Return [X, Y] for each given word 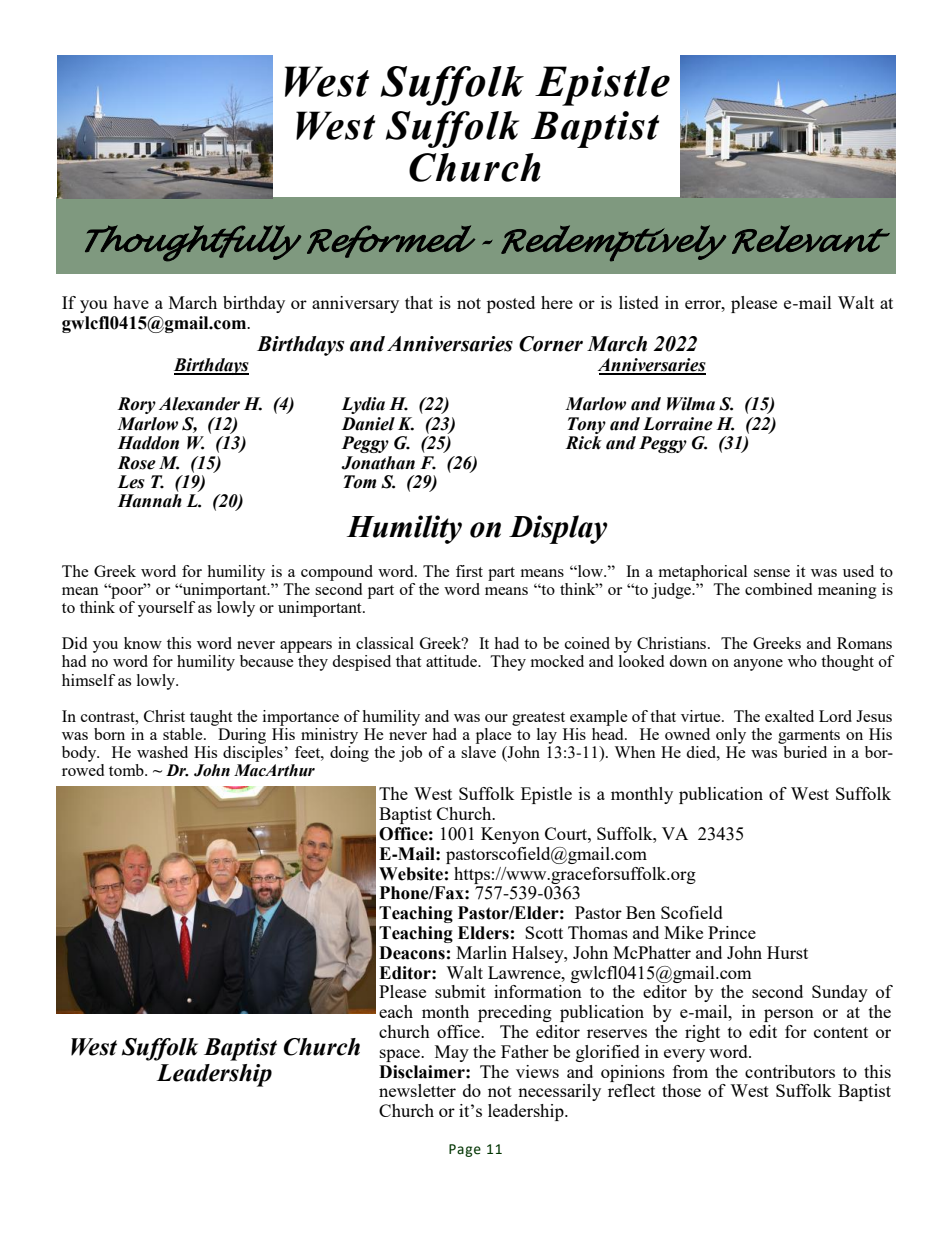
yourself [166, 609]
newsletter [417, 1090]
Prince [732, 932]
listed [639, 302]
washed [162, 752]
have [131, 302]
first [469, 571]
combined [778, 589]
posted [511, 304]
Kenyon [510, 835]
